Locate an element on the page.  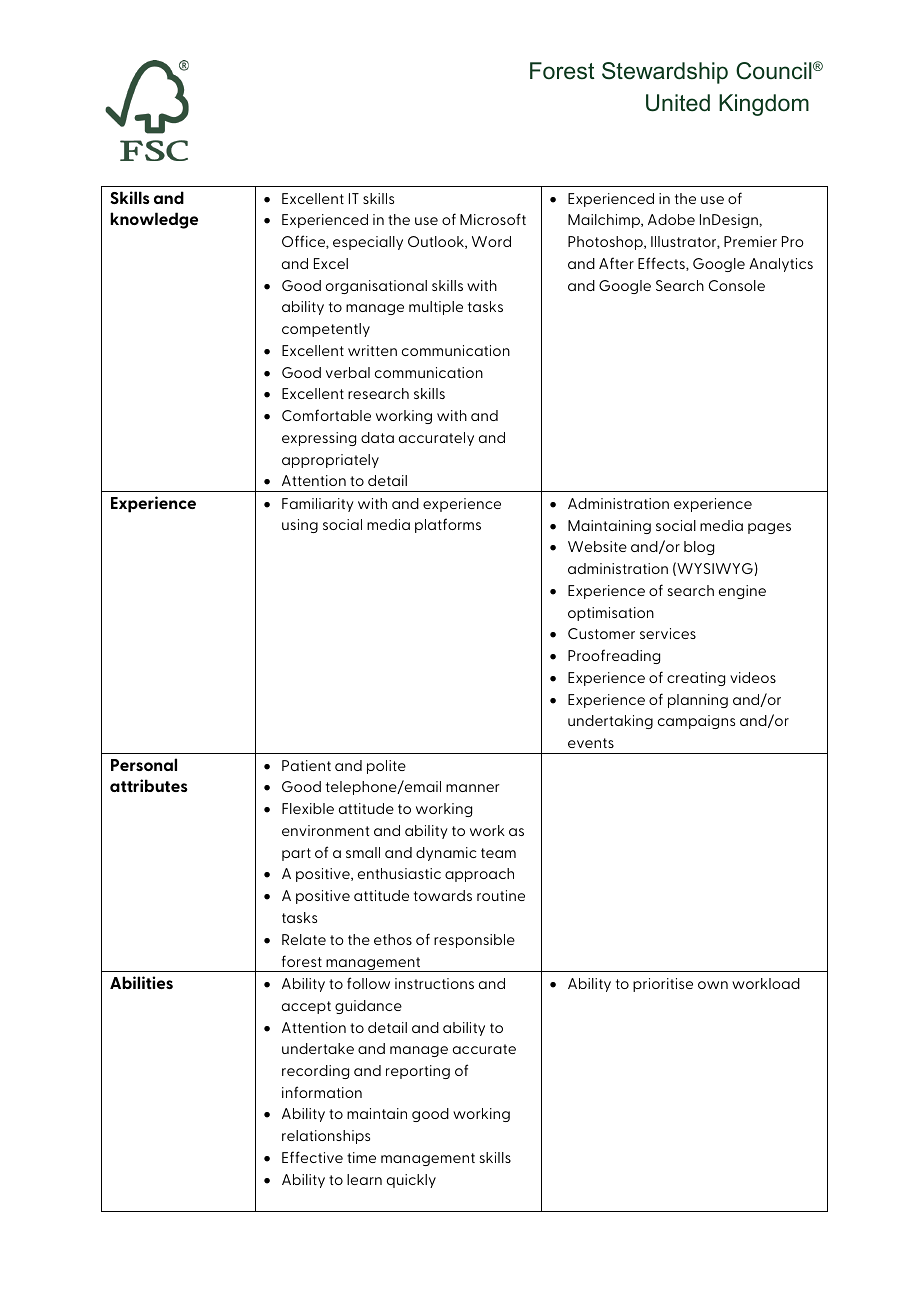
knowledge is located at coordinates (154, 220).
